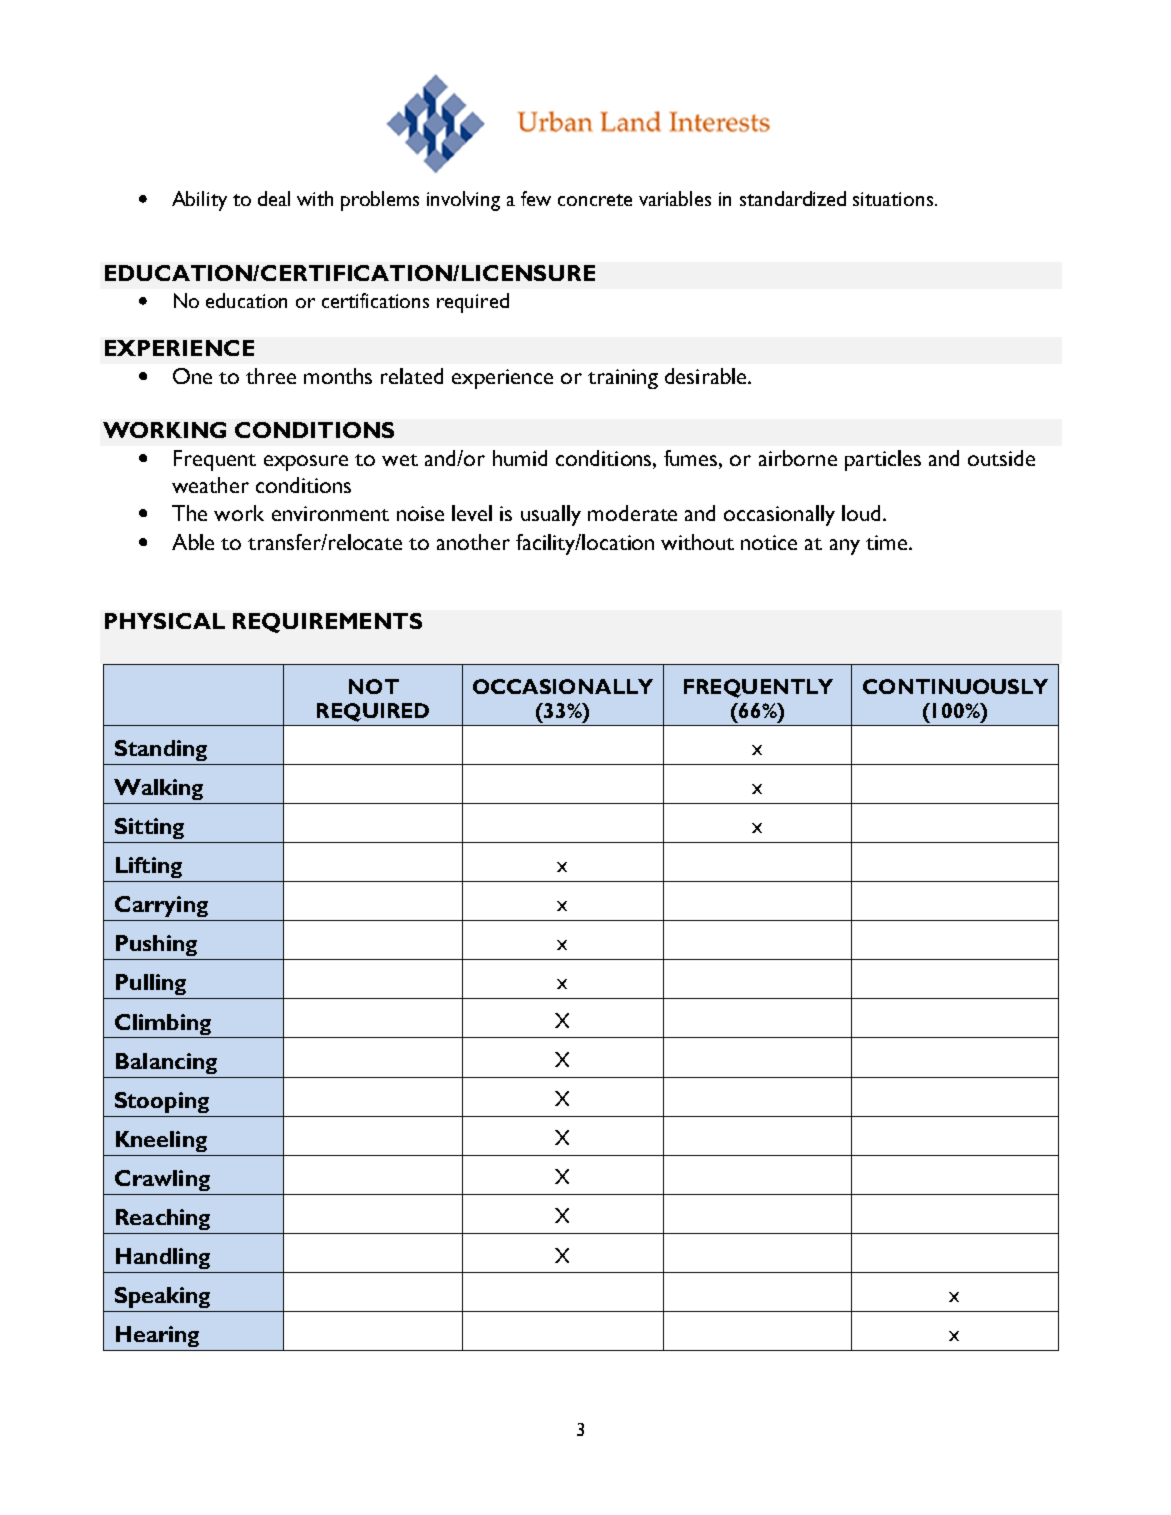 This image has width=1171, height=1515. Describe the element at coordinates (274, 198) in the image. I see `deal` at that location.
